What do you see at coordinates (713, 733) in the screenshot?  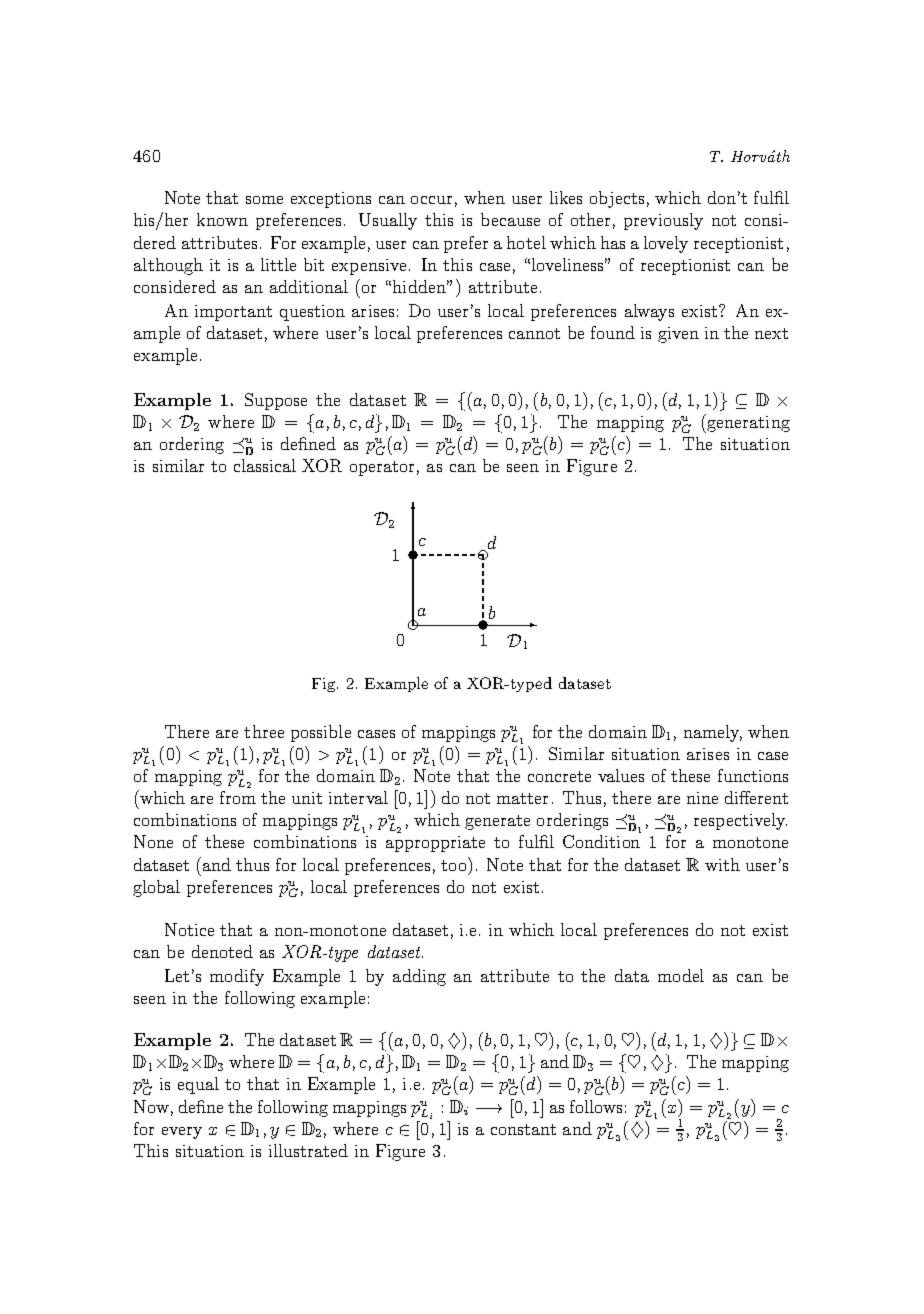 I see `namely` at bounding box center [713, 733].
